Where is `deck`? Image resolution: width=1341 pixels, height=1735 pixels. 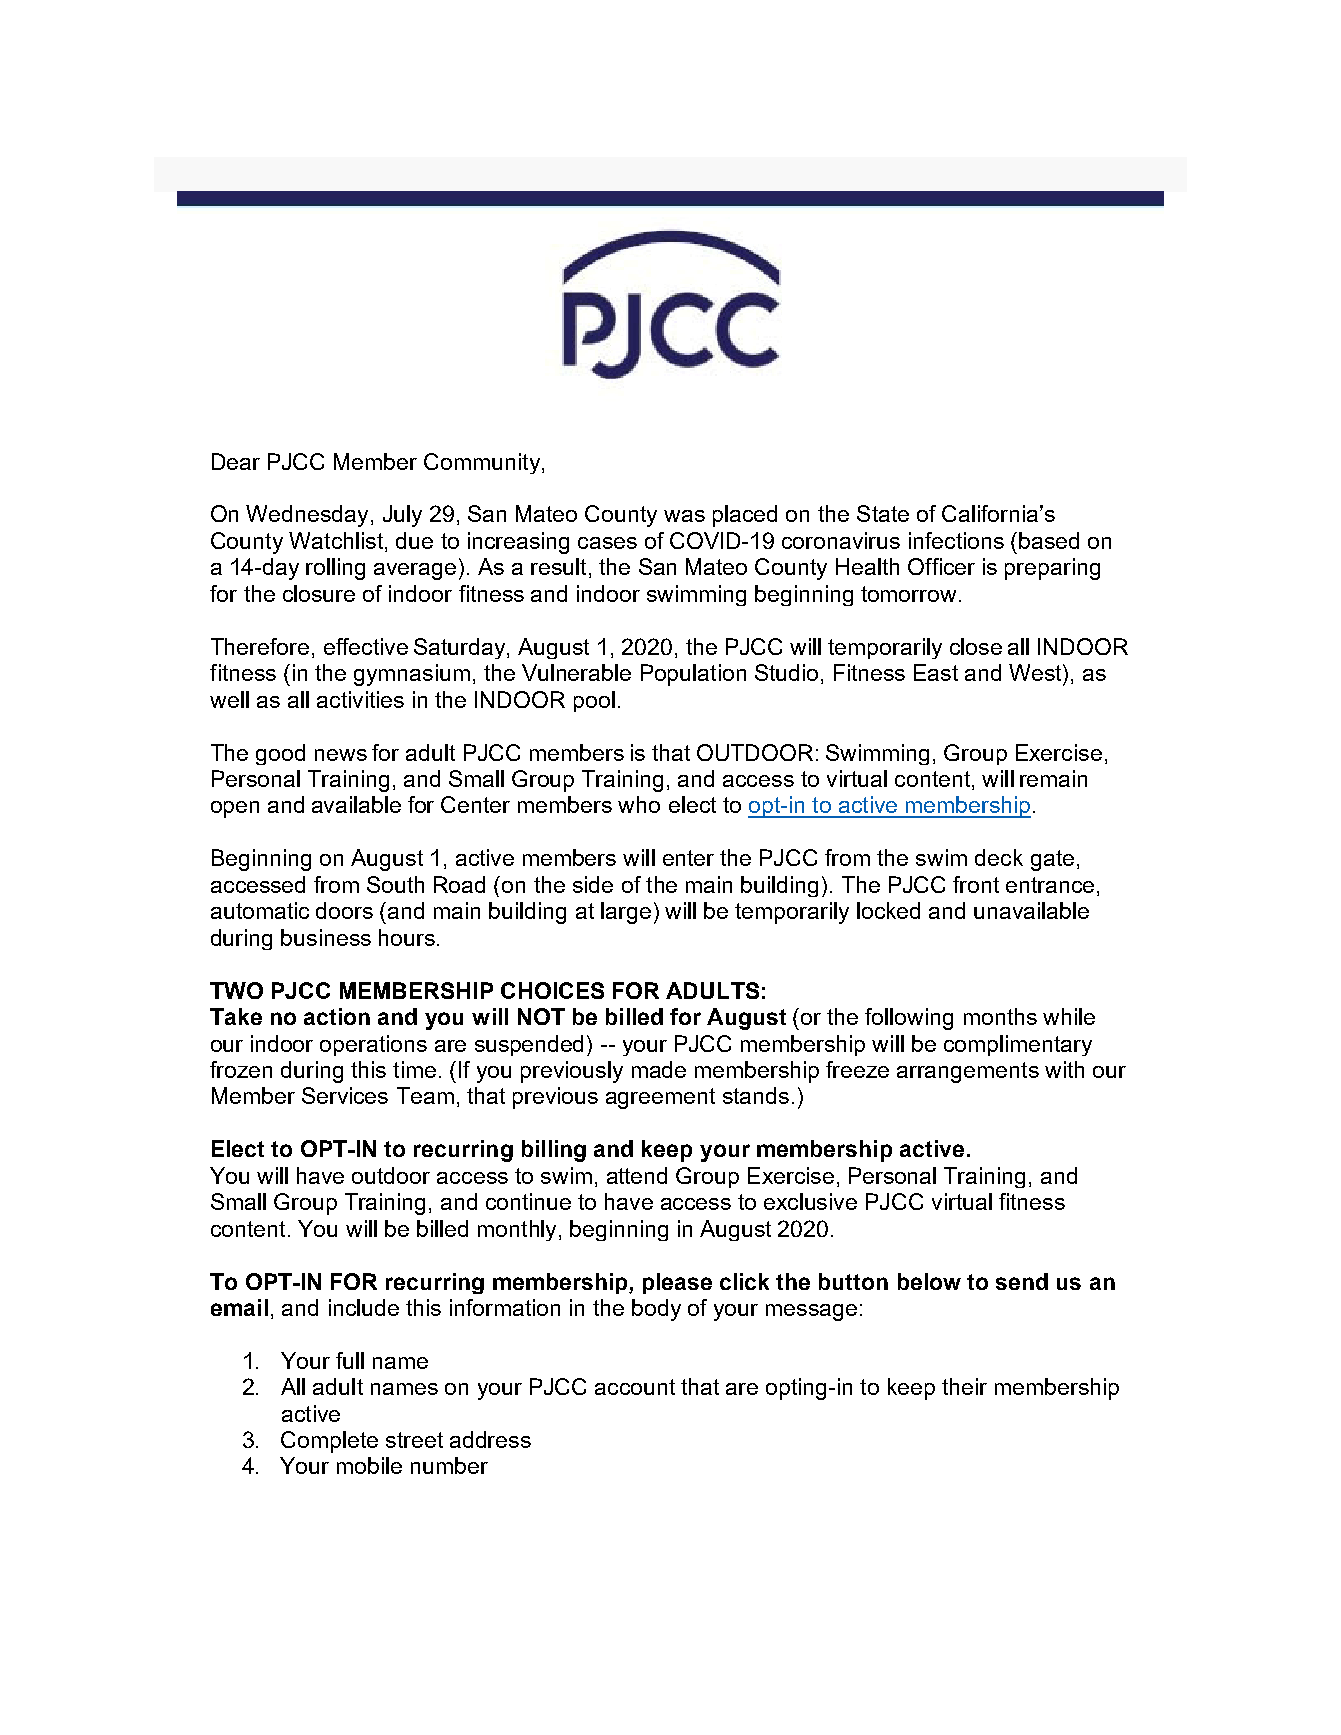
deck is located at coordinates (999, 857).
